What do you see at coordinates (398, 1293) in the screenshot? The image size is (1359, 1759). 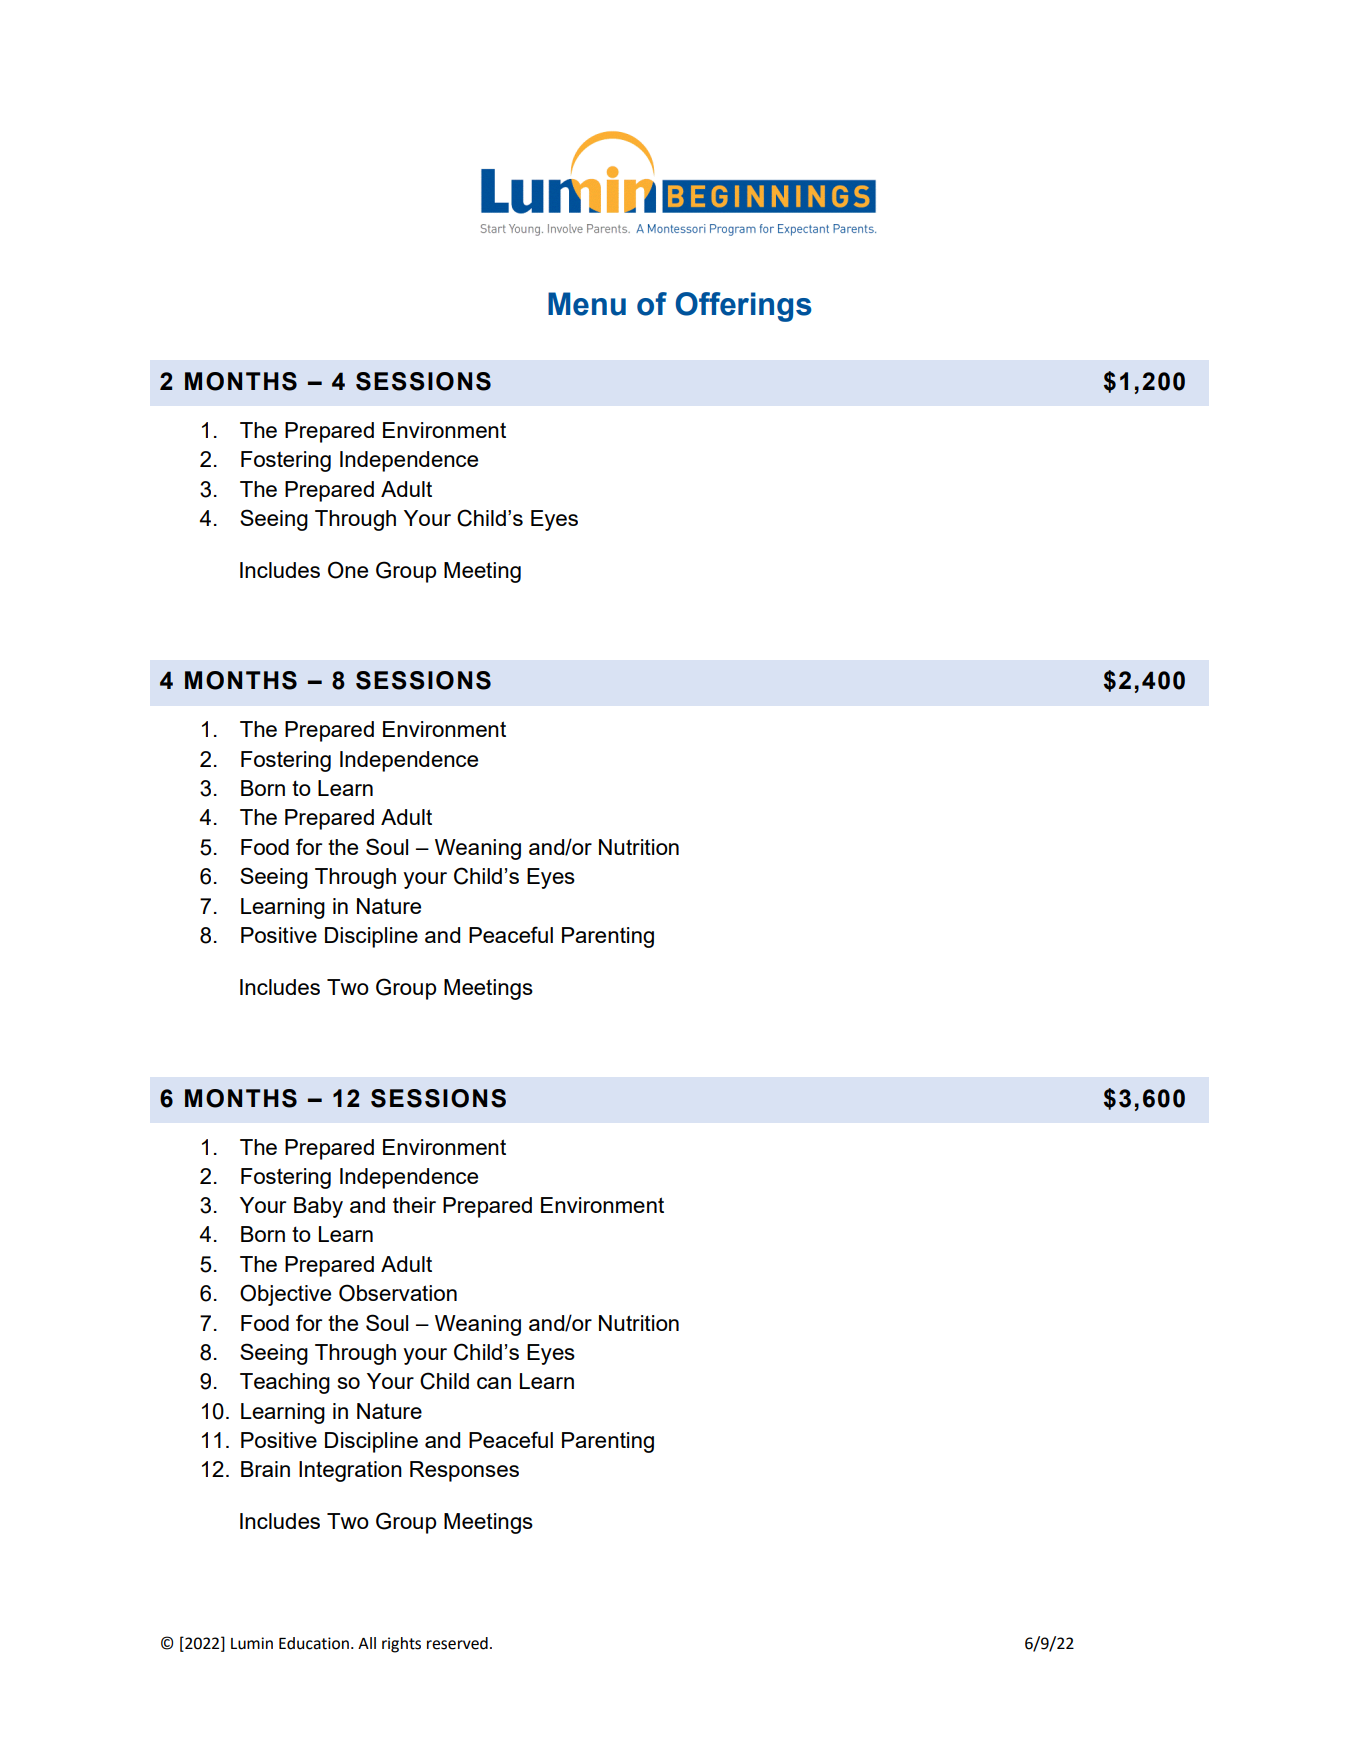 I see `Observation` at bounding box center [398, 1293].
